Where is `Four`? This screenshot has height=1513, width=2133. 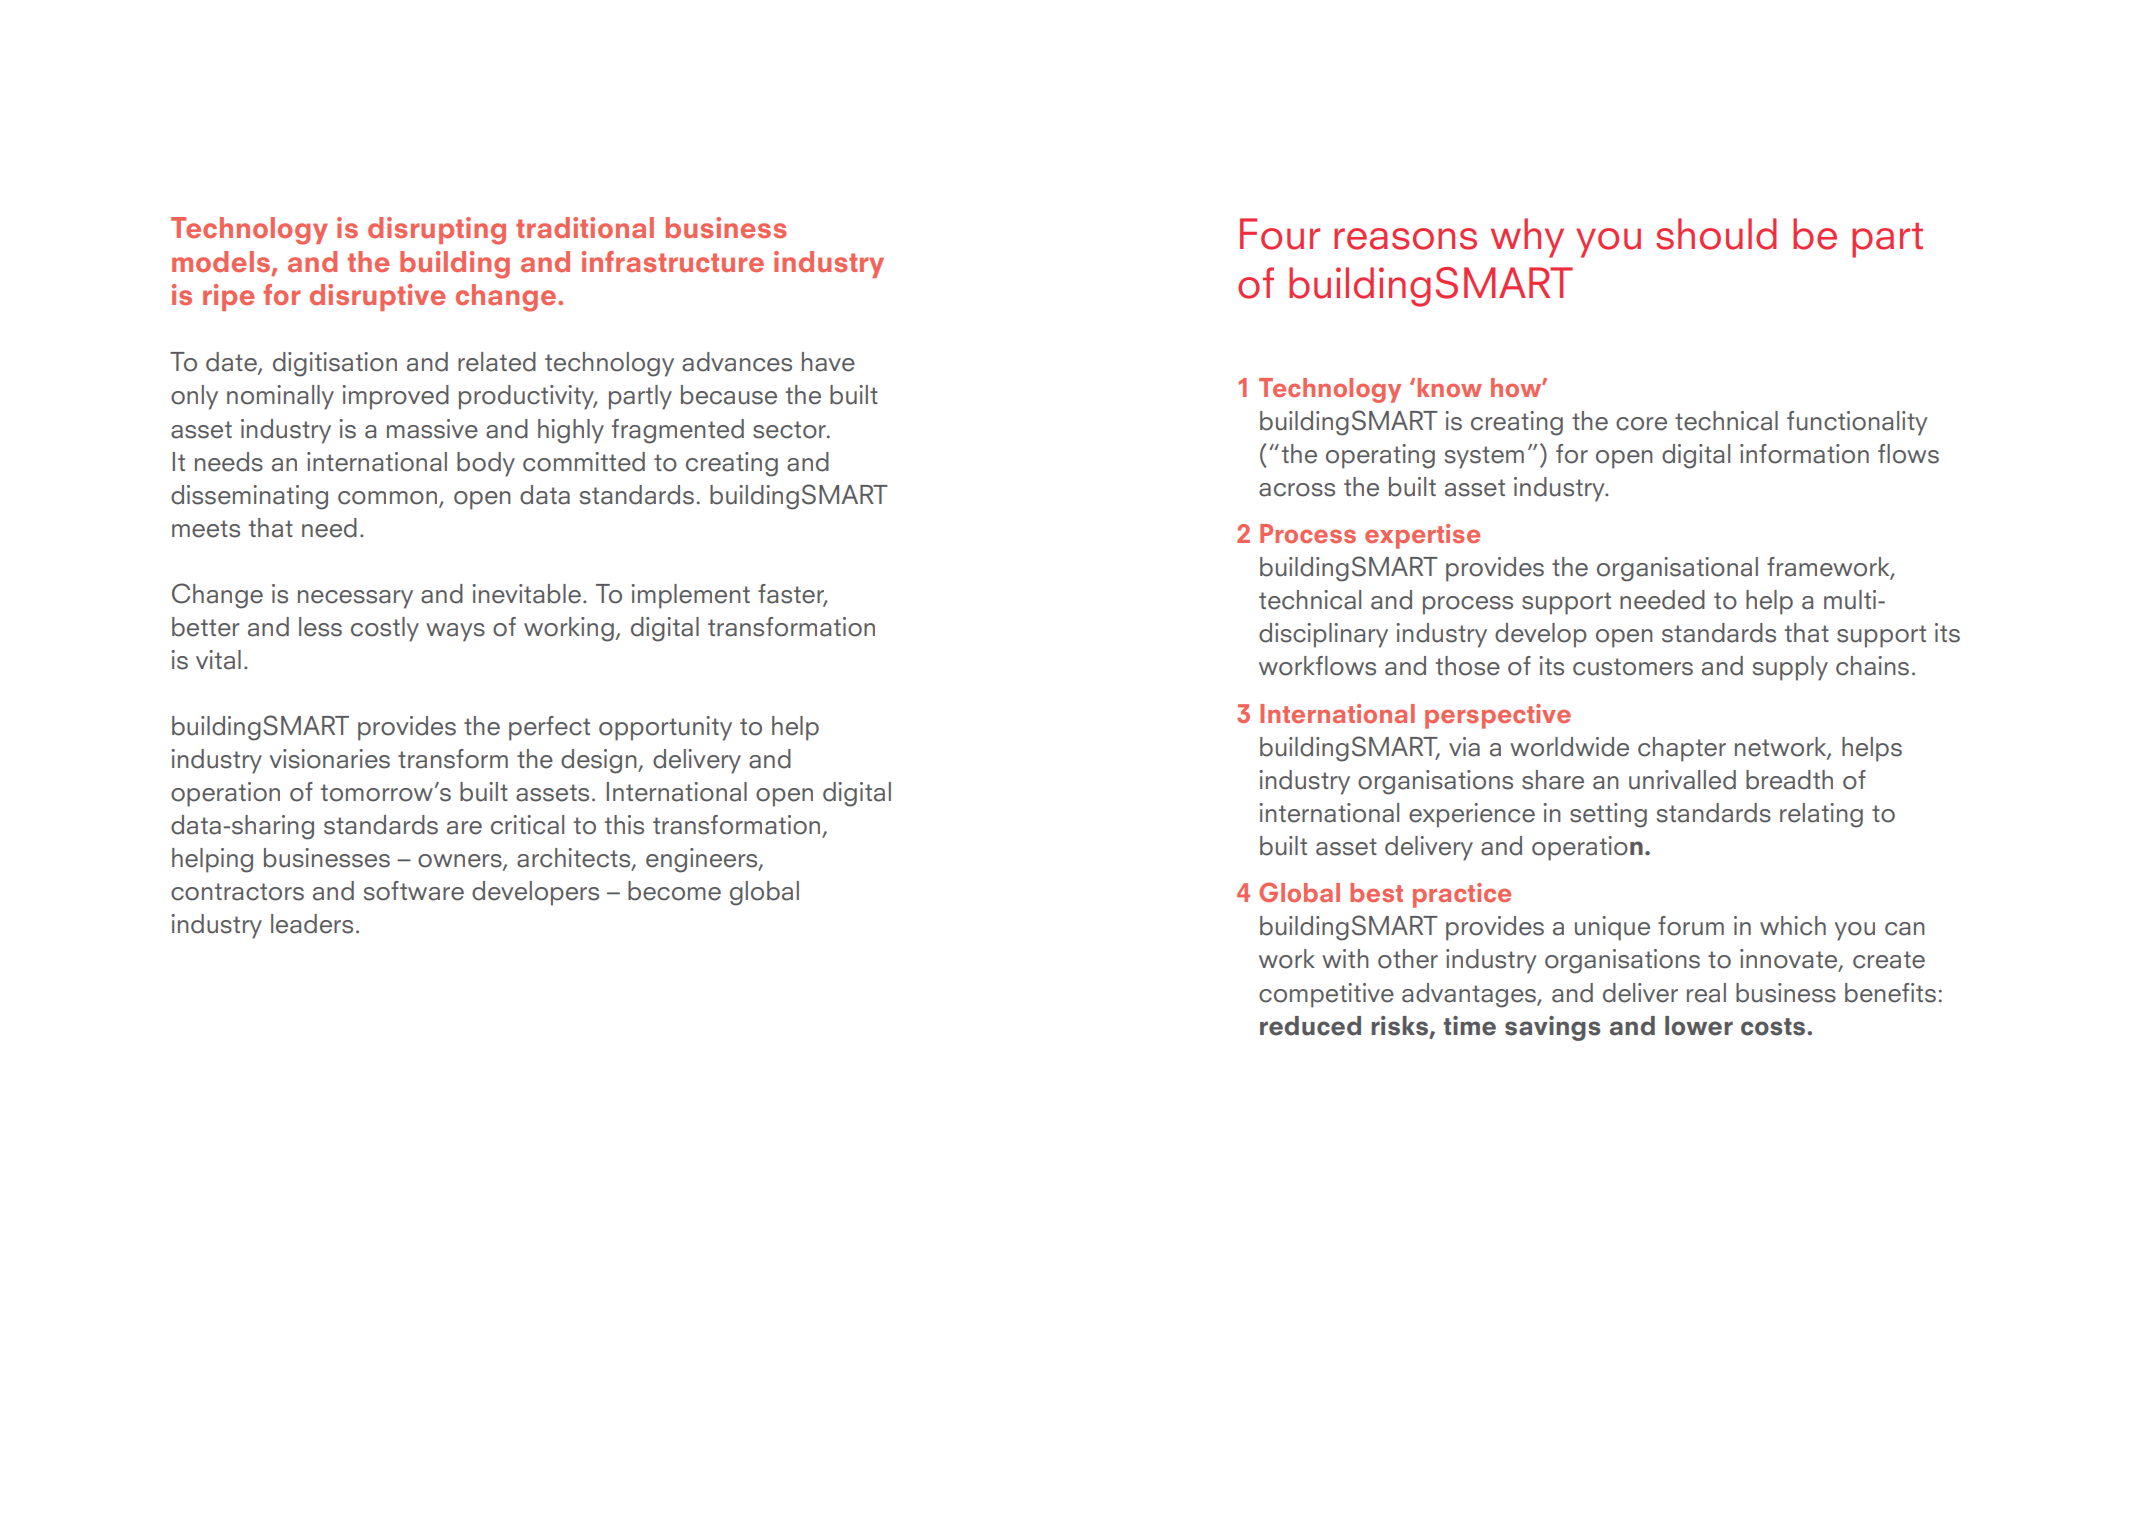 Four is located at coordinates (1280, 234).
